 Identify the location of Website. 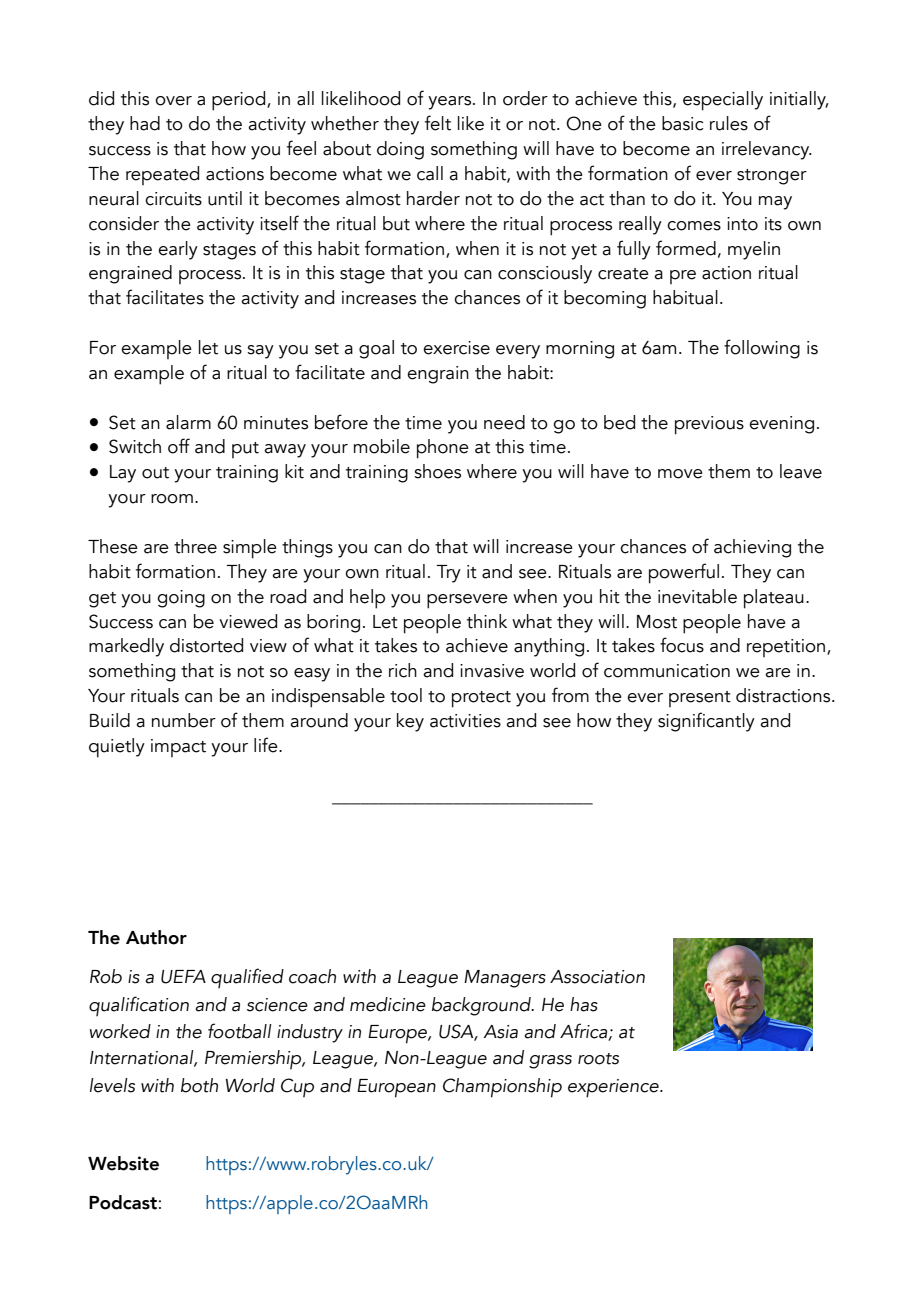
(123, 1163).
